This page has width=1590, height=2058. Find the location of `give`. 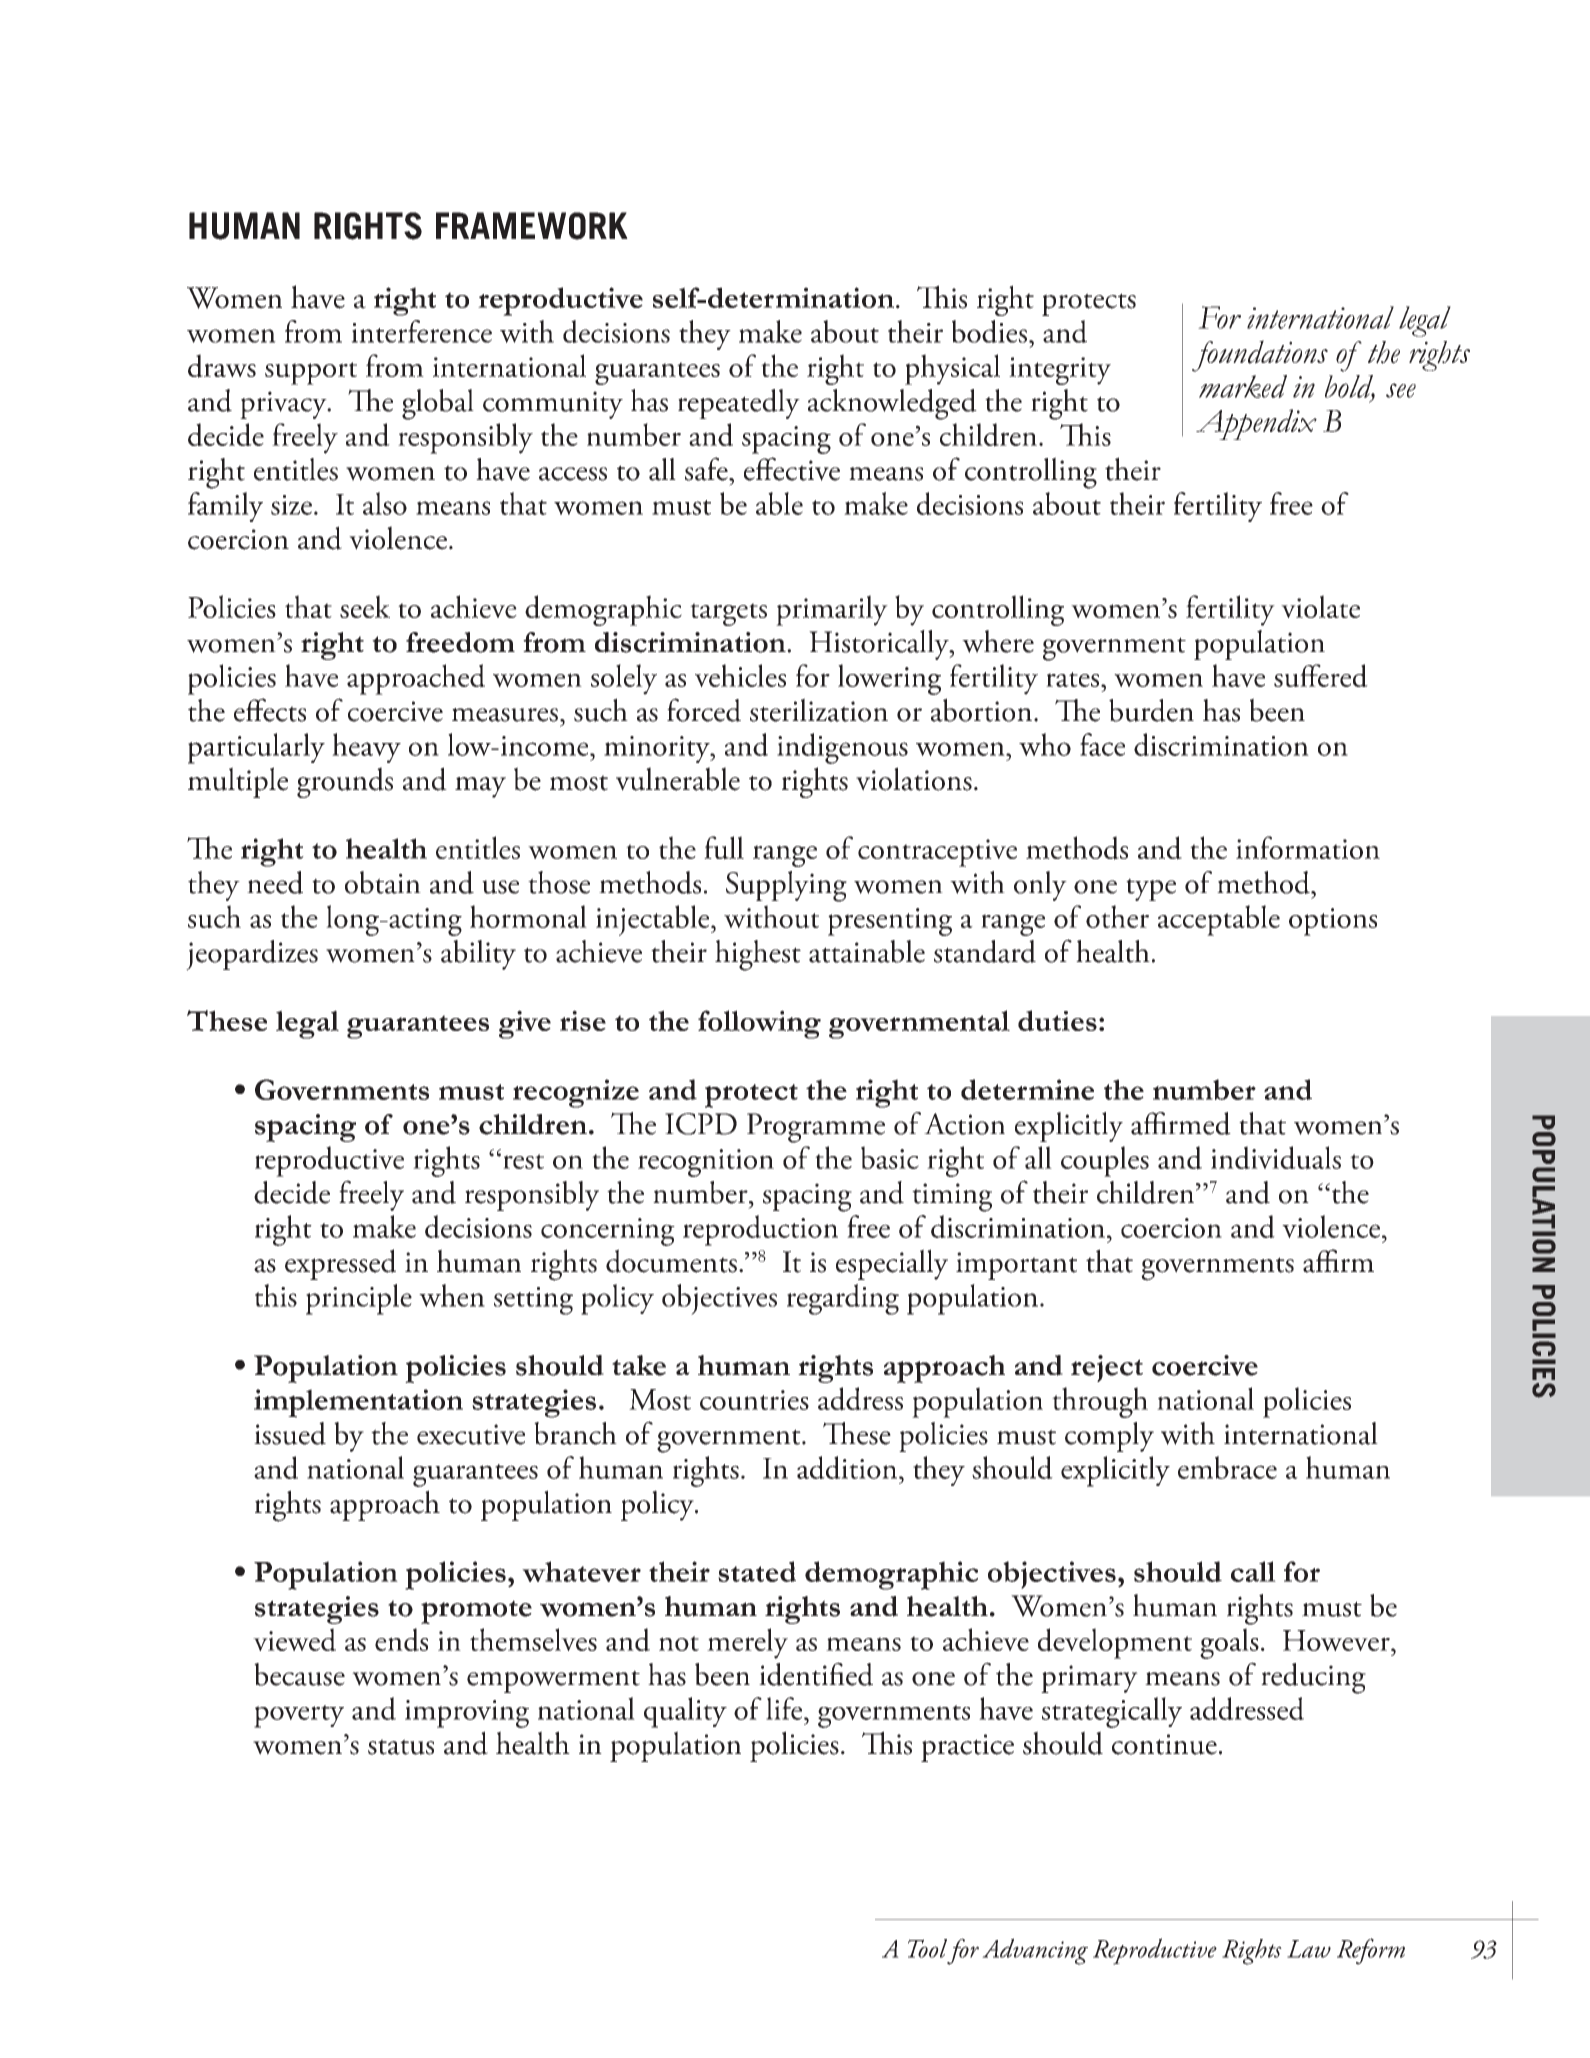

give is located at coordinates (525, 1024).
